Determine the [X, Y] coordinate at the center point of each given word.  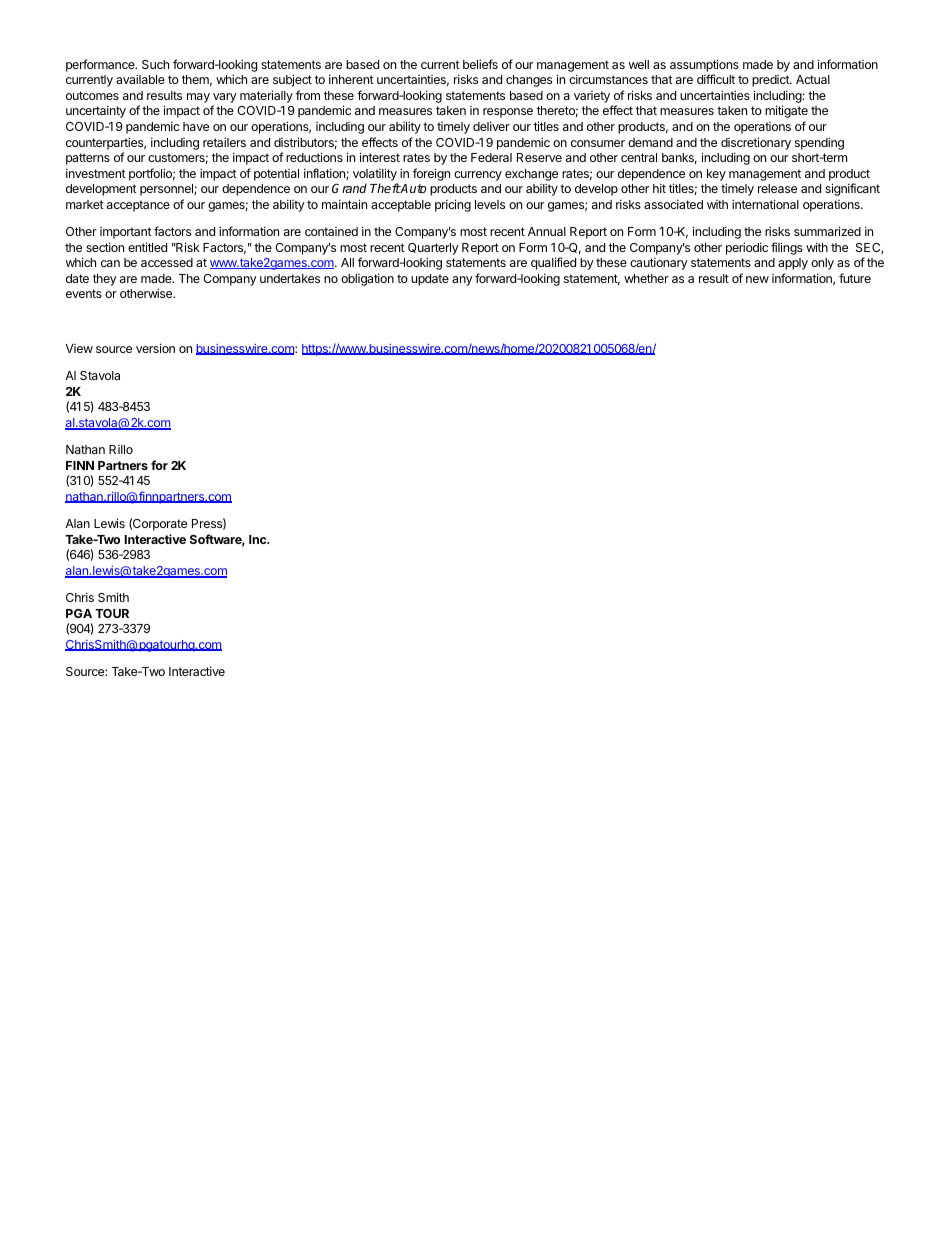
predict [771, 81]
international [765, 204]
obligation [367, 279]
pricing [453, 205]
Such [155, 64]
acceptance [138, 206]
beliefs [480, 64]
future [855, 278]
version [155, 348]
